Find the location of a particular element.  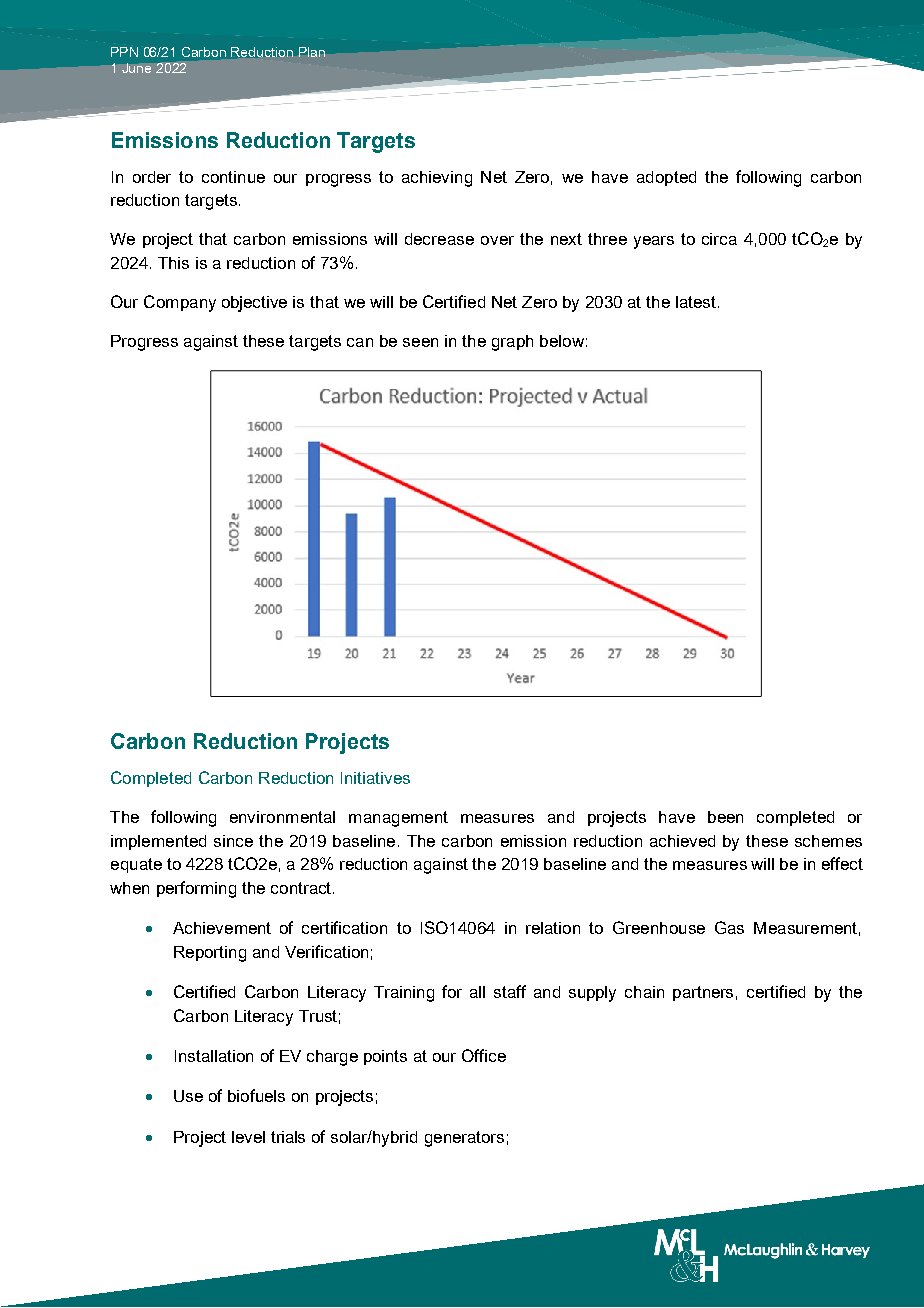

Company is located at coordinates (180, 303).
